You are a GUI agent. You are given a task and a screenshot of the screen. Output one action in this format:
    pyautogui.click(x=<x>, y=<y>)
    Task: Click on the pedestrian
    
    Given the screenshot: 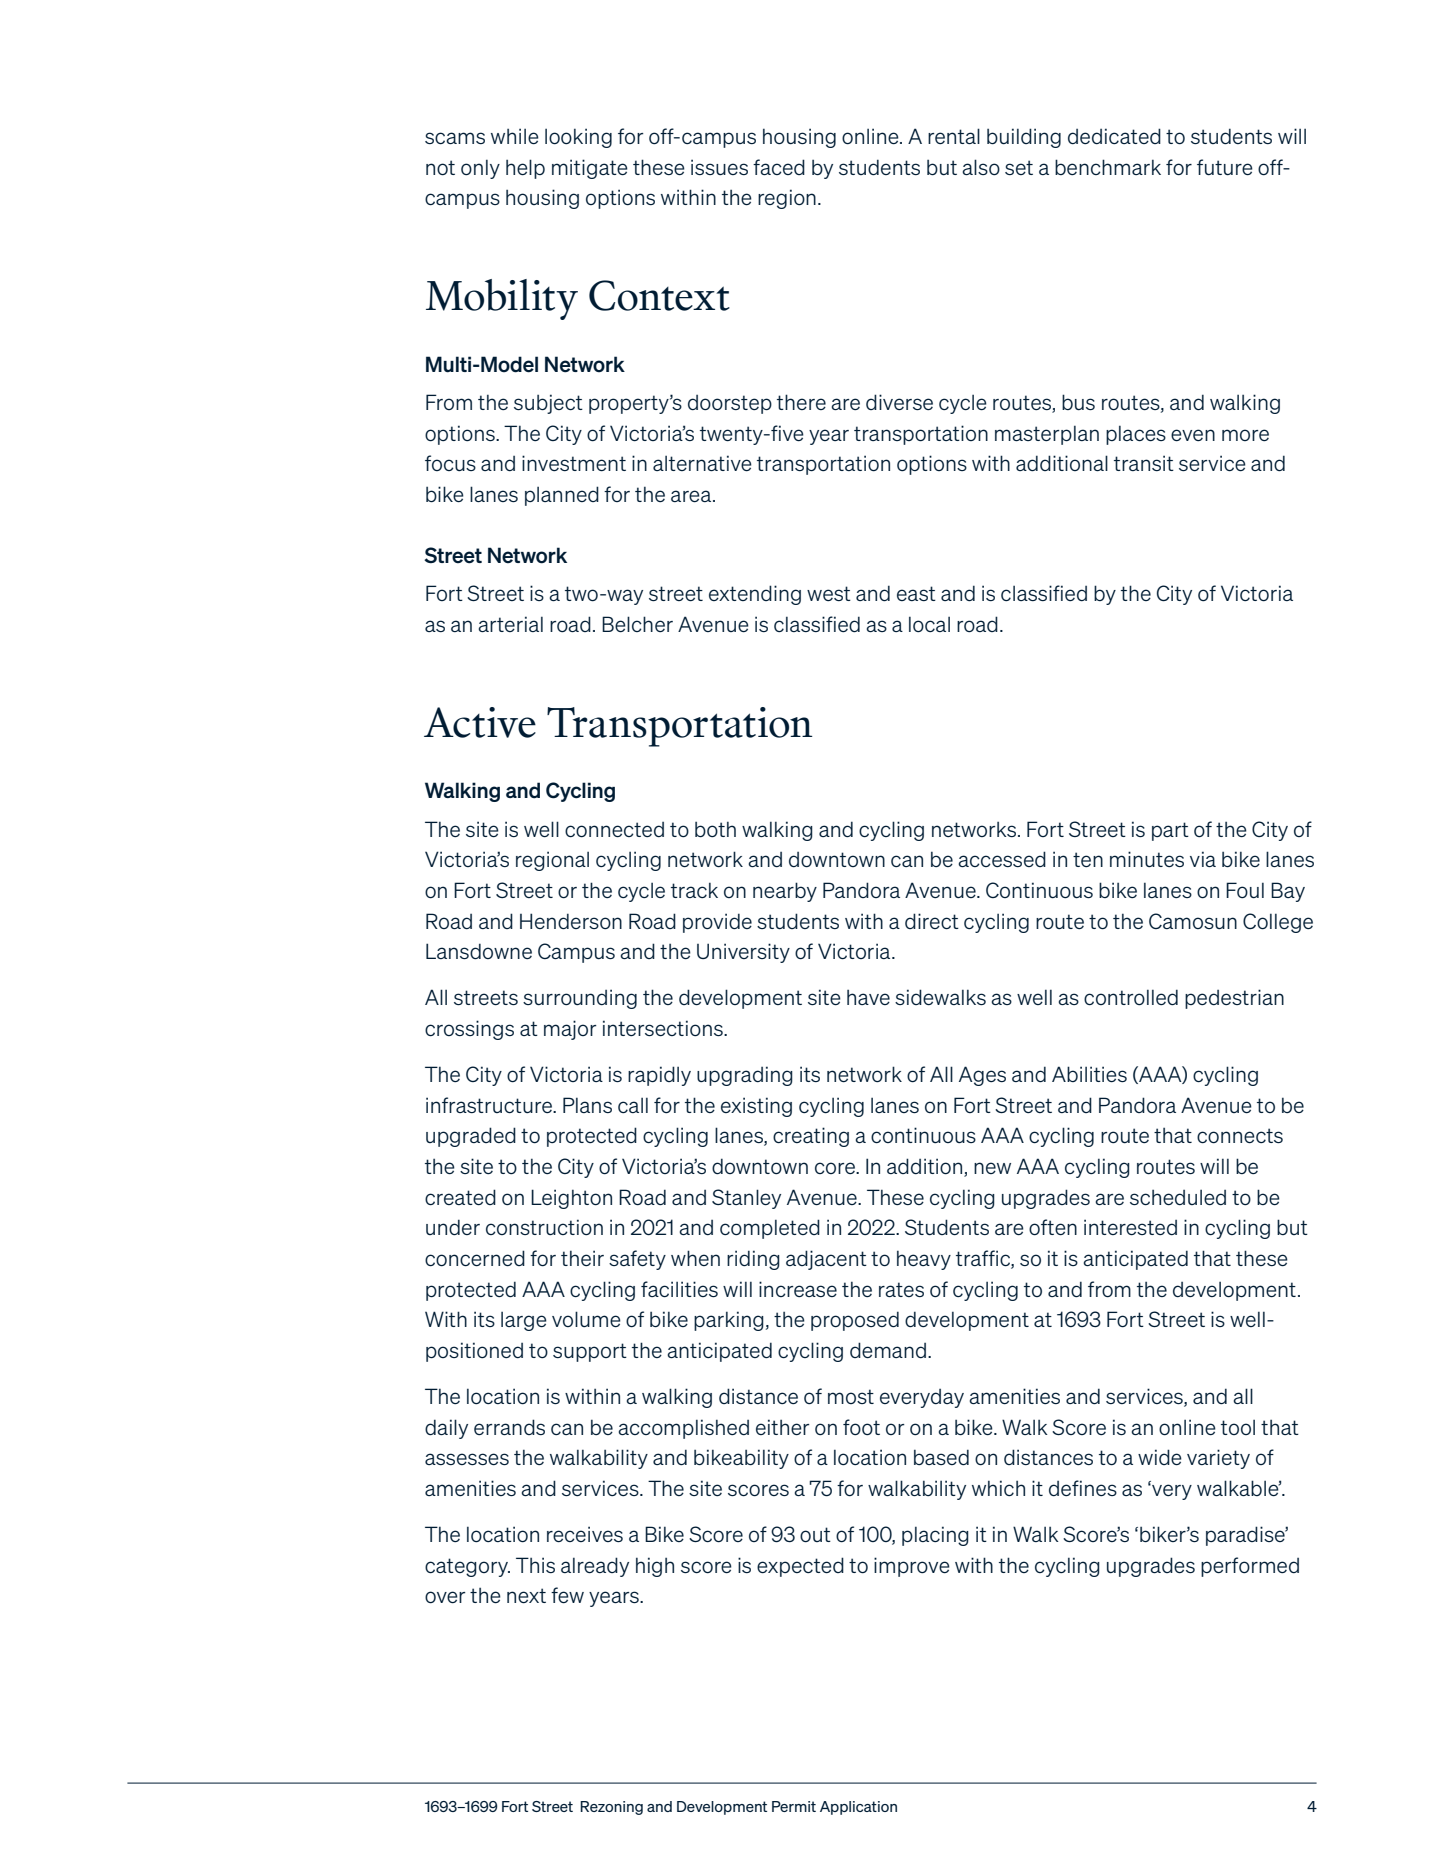 What is the action you would take?
    pyautogui.click(x=1234, y=999)
